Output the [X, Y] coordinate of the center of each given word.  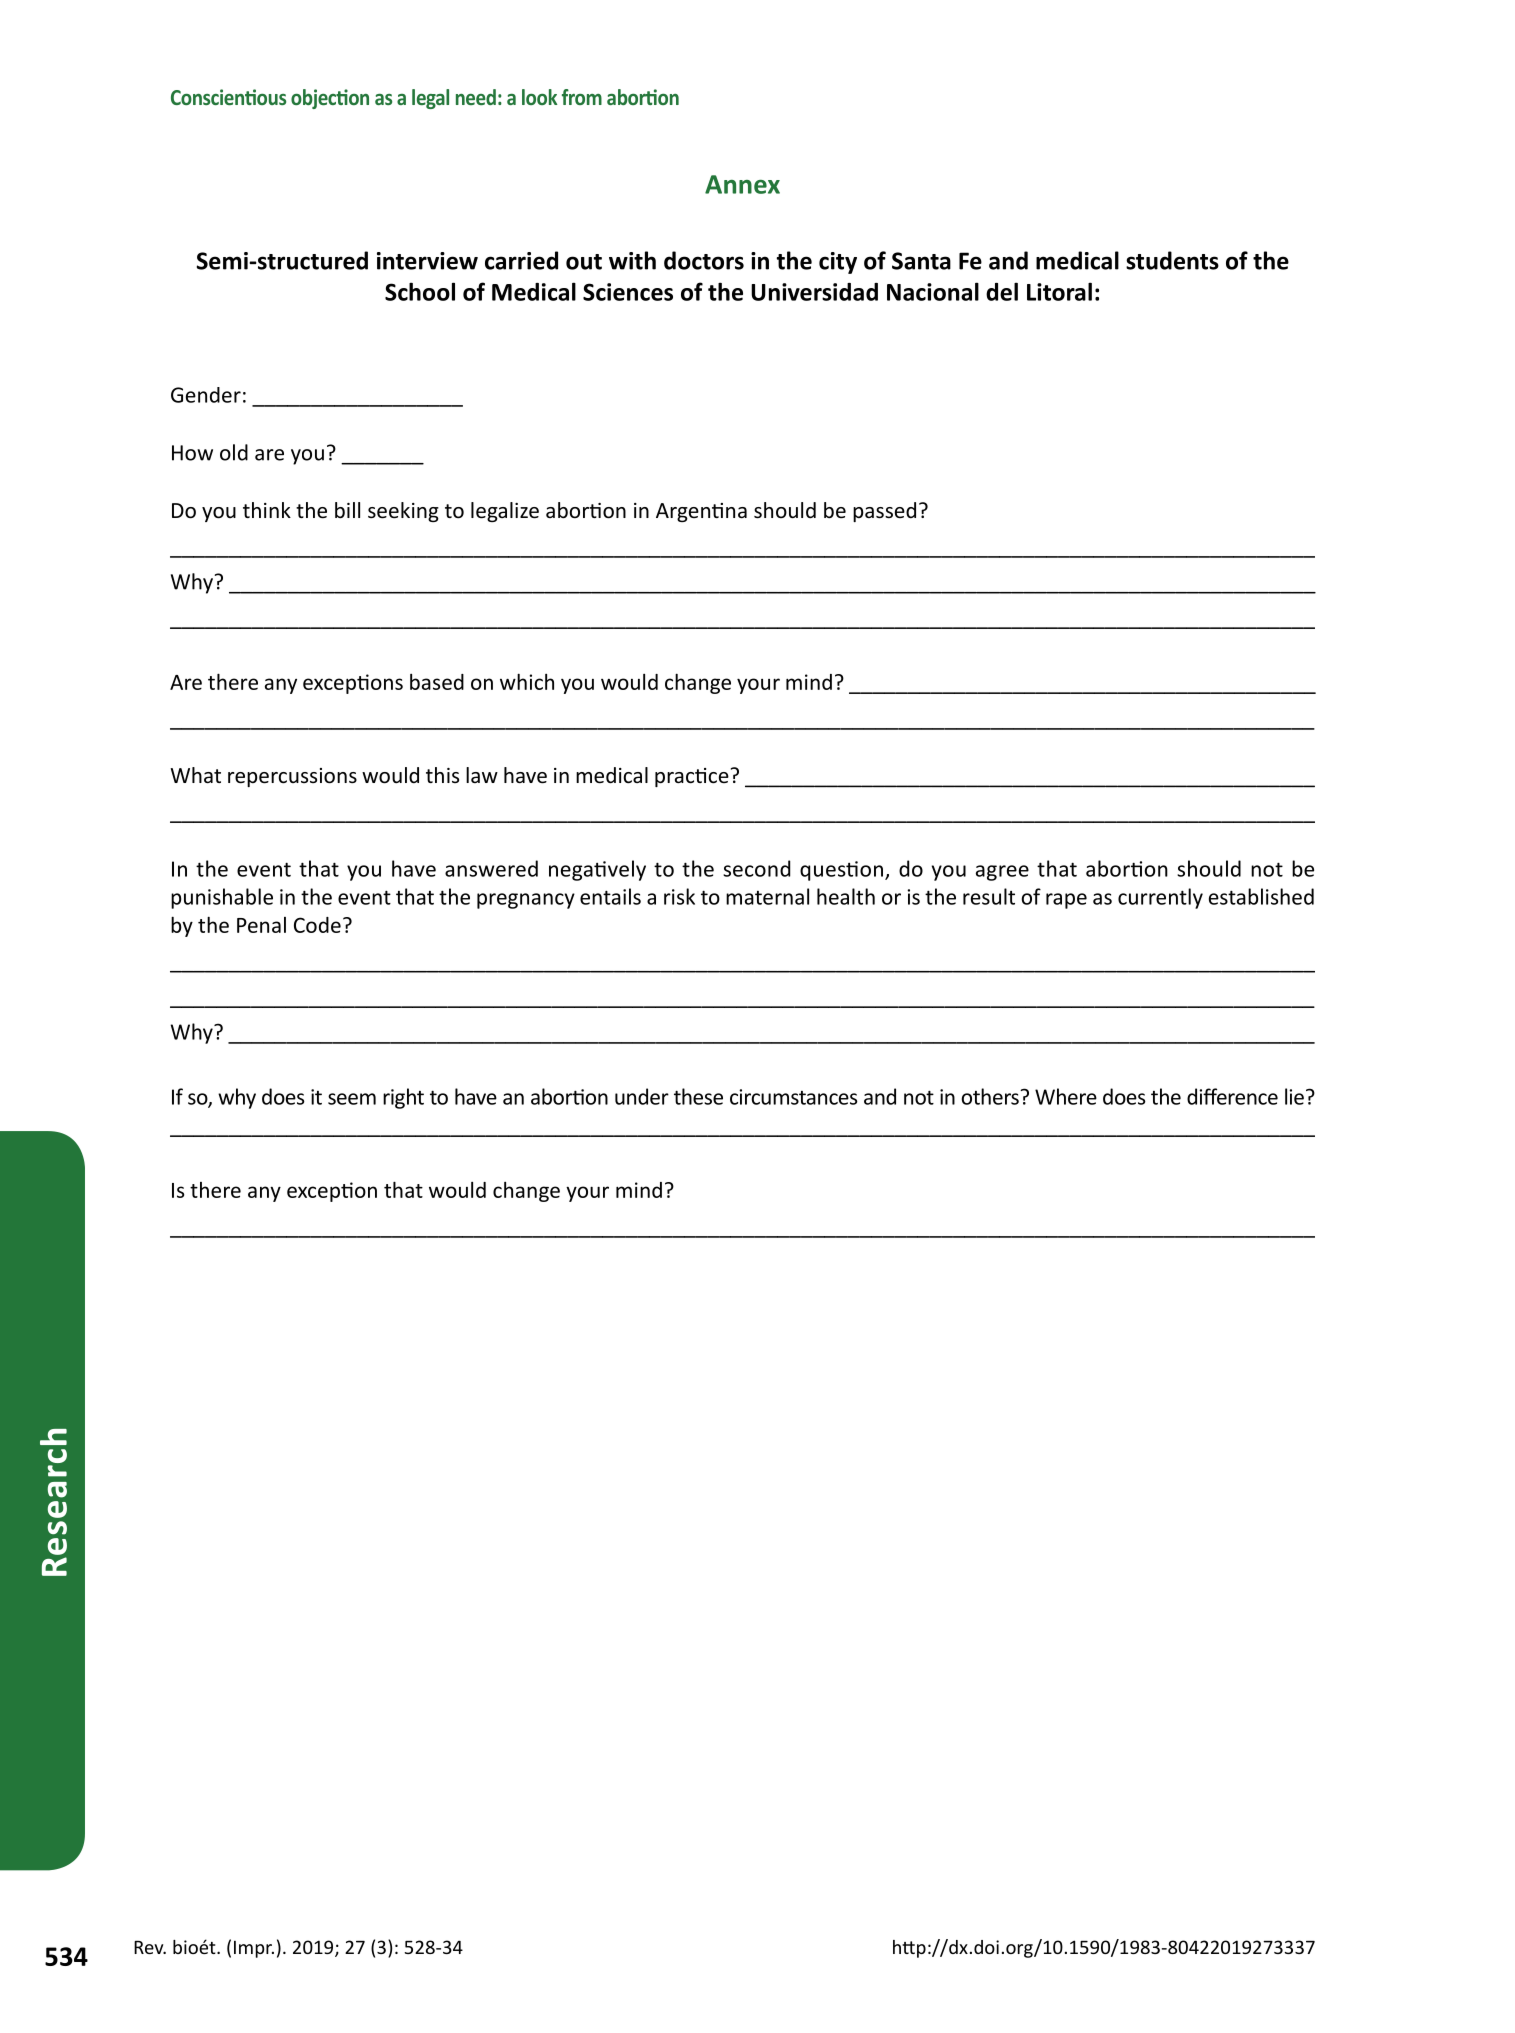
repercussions [292, 777]
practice [692, 777]
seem [352, 1099]
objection [330, 99]
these [698, 1096]
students [1172, 260]
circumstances [794, 1097]
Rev [150, 1947]
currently [1160, 898]
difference [1232, 1096]
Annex [742, 184]
